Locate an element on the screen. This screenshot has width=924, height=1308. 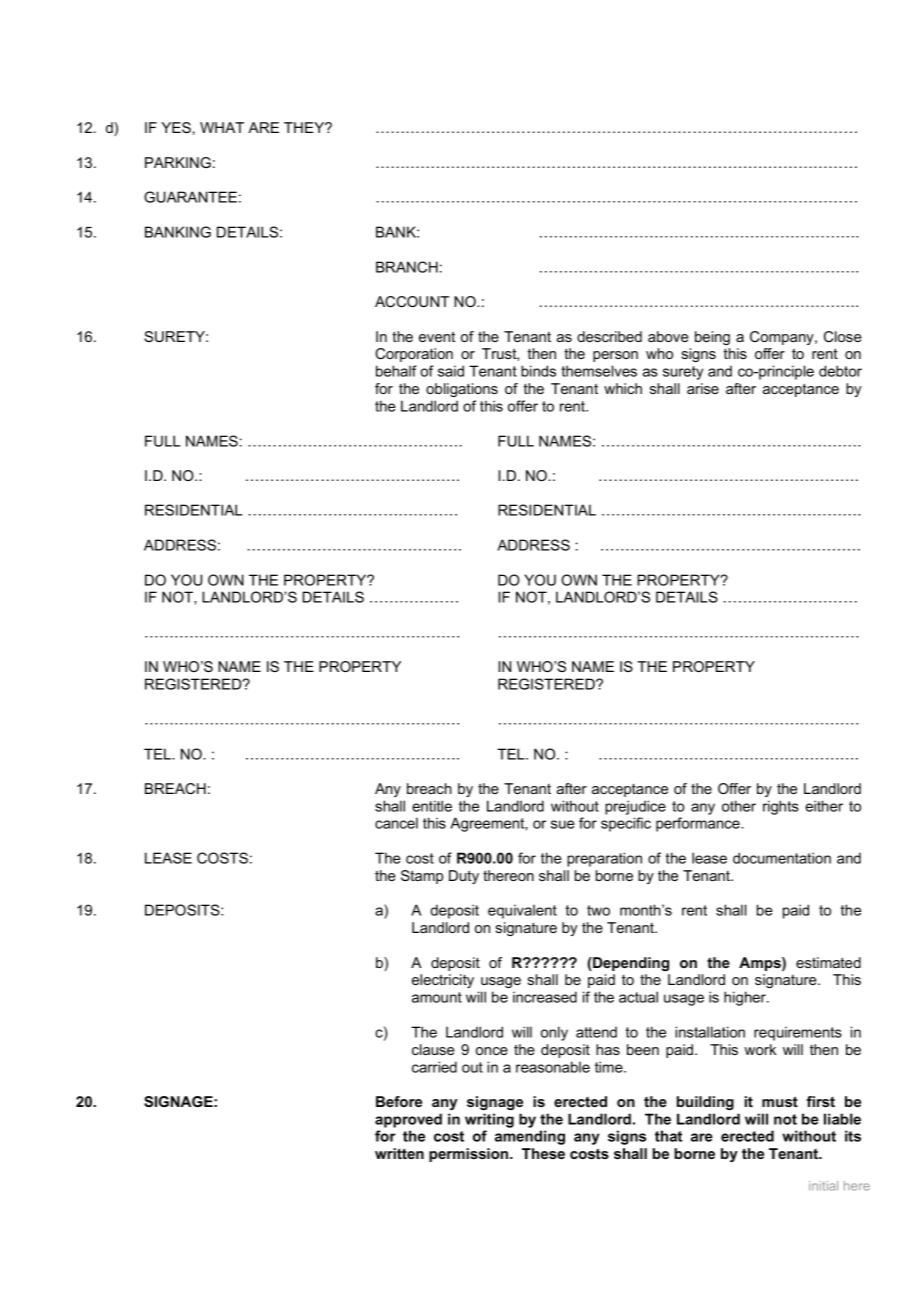
other is located at coordinates (739, 806).
